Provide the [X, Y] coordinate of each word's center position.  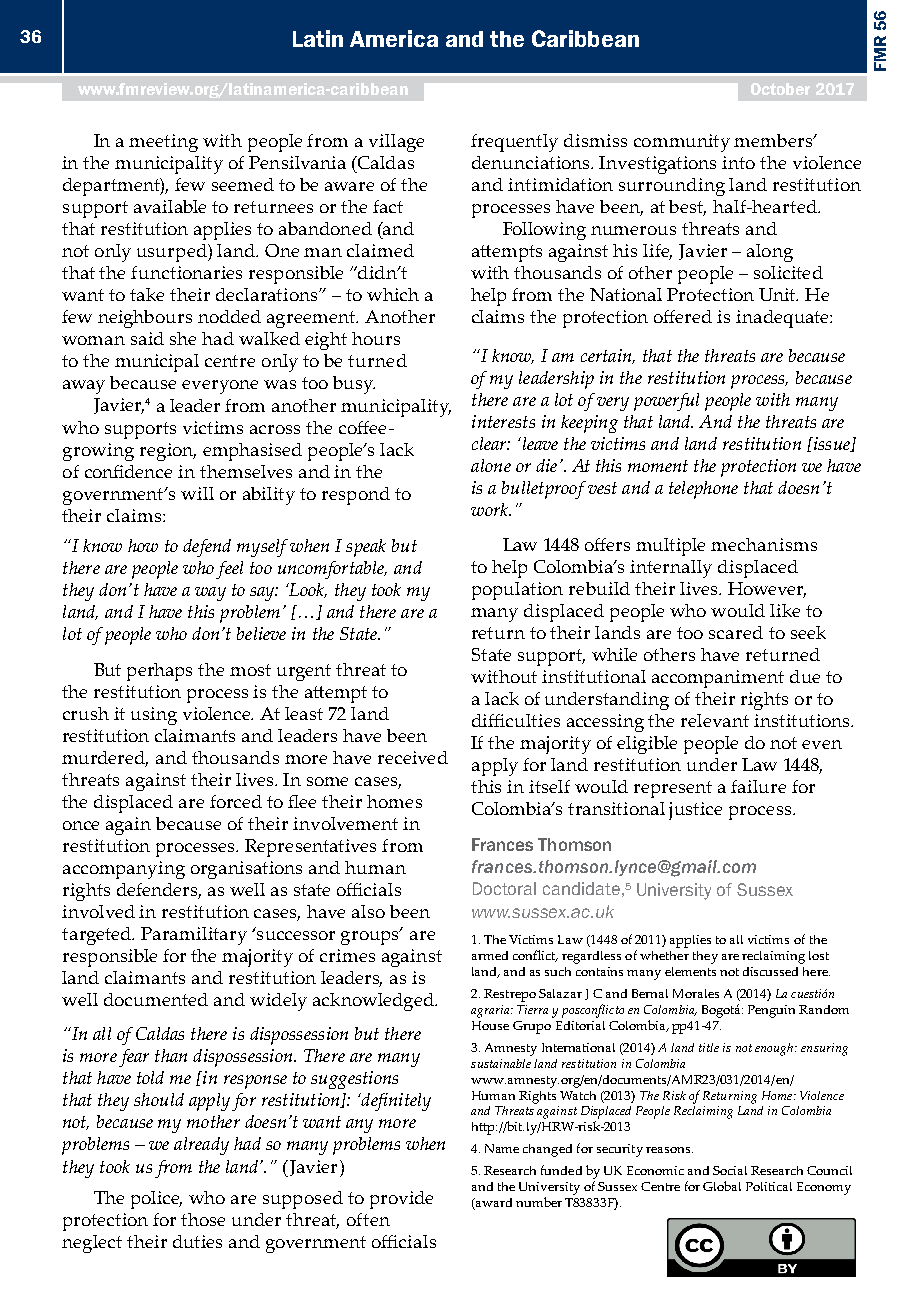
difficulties [516, 720]
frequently [514, 143]
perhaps [159, 672]
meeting [163, 143]
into [738, 162]
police [156, 1200]
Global [722, 1186]
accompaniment [718, 679]
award [493, 1204]
